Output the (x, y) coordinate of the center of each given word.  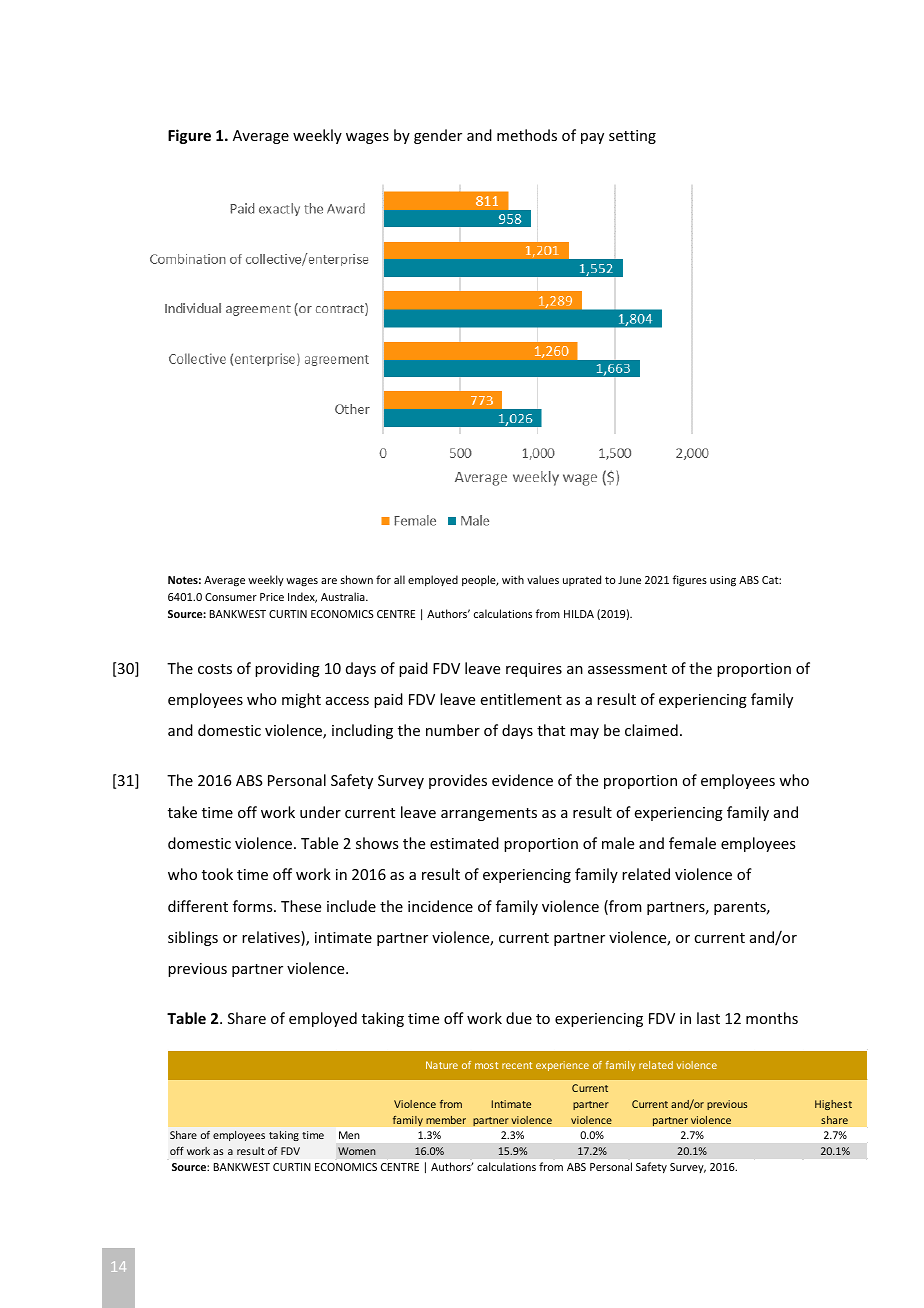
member (446, 1119)
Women (357, 1151)
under (320, 812)
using (723, 581)
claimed (651, 730)
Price (272, 597)
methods (527, 135)
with (513, 579)
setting (632, 137)
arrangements (489, 814)
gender (438, 136)
